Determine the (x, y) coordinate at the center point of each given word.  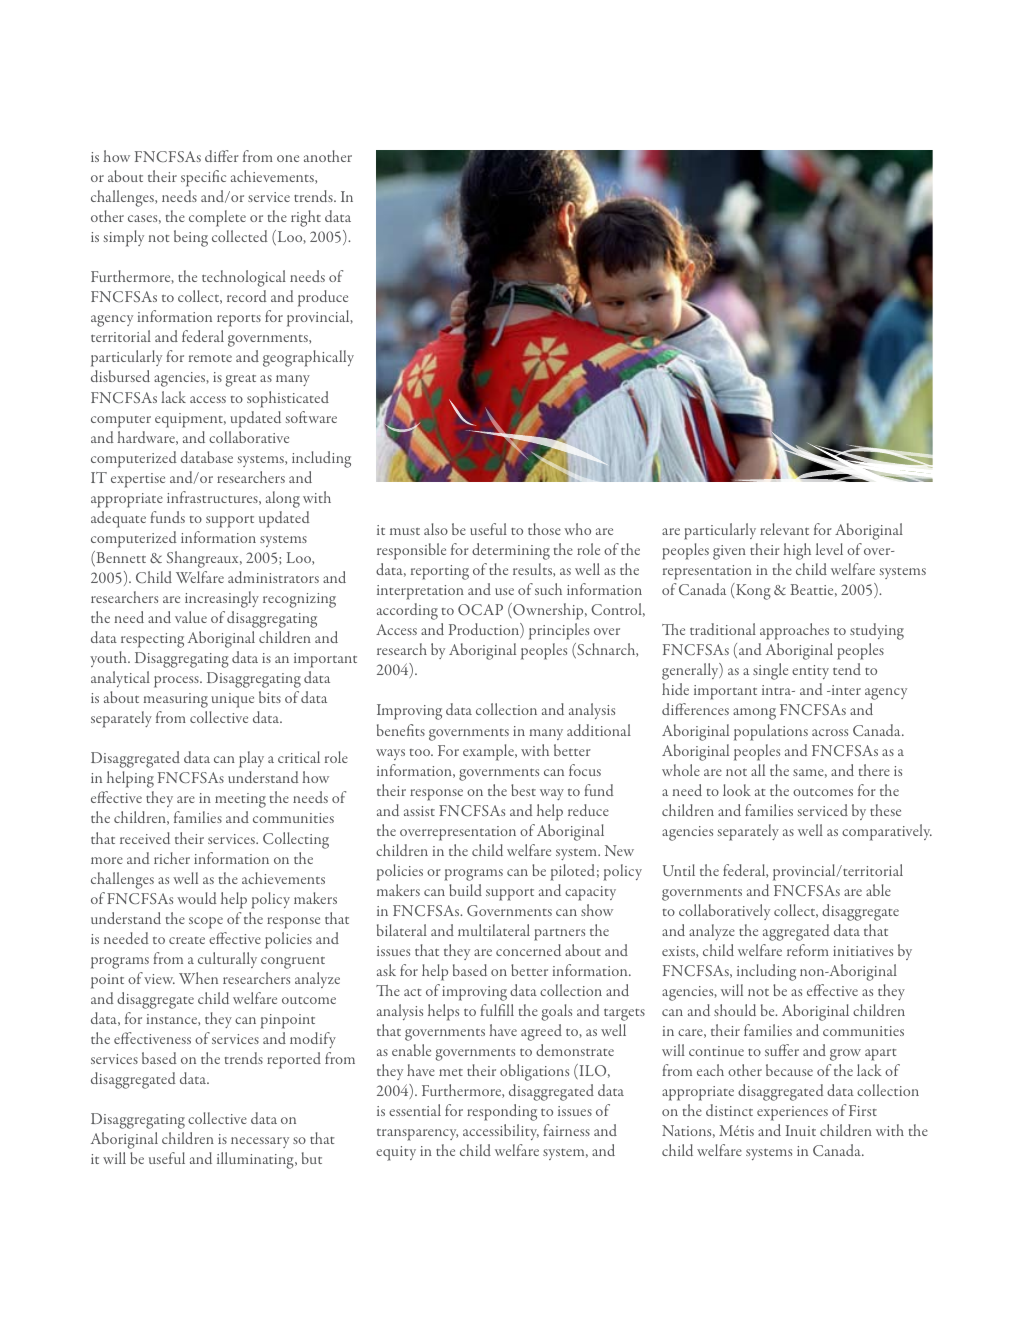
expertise (138, 480)
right (306, 218)
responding (502, 1112)
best (523, 790)
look (737, 790)
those (544, 529)
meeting (240, 800)
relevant (784, 529)
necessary (260, 1142)
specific (203, 178)
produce (323, 298)
